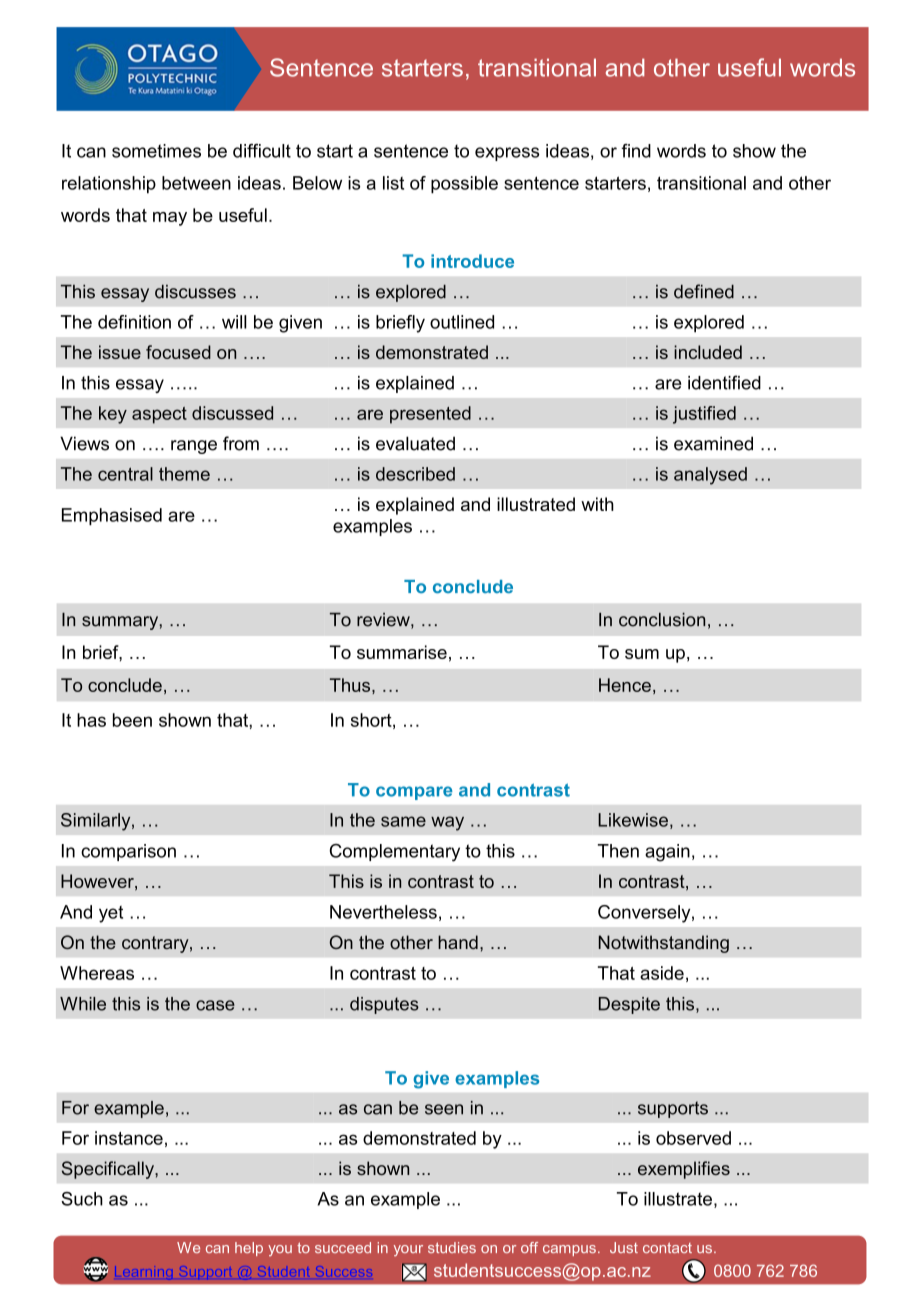 Image resolution: width=924 pixels, height=1308 pixels. What do you see at coordinates (384, 1005) in the document?
I see `disputes` at bounding box center [384, 1005].
